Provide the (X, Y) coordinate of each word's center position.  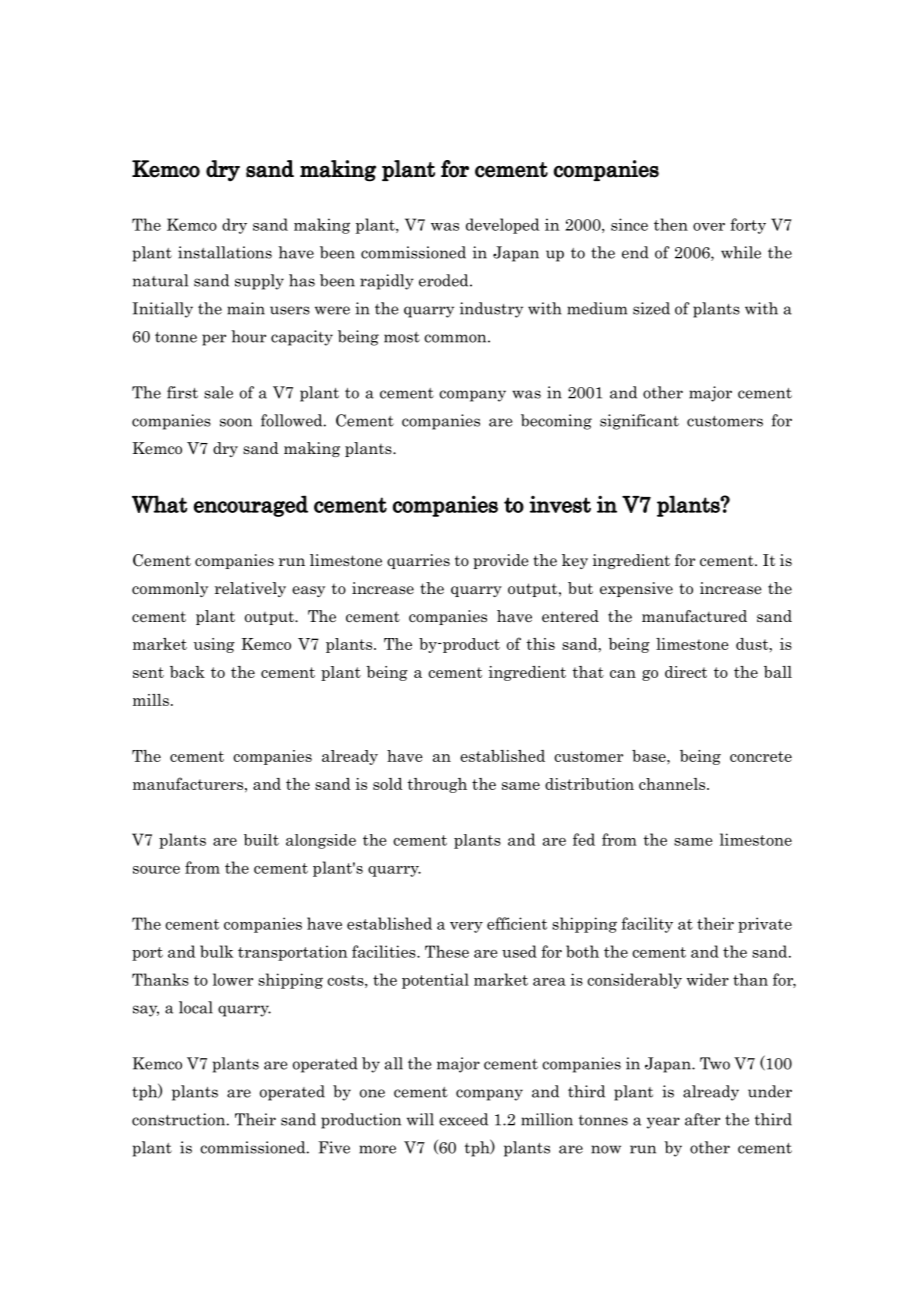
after (702, 1119)
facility (647, 925)
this (540, 644)
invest (560, 504)
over (709, 227)
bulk (216, 951)
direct (686, 672)
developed (502, 226)
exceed (463, 1119)
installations (225, 252)
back (187, 672)
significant (639, 422)
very (466, 927)
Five (334, 1147)
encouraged (250, 506)
